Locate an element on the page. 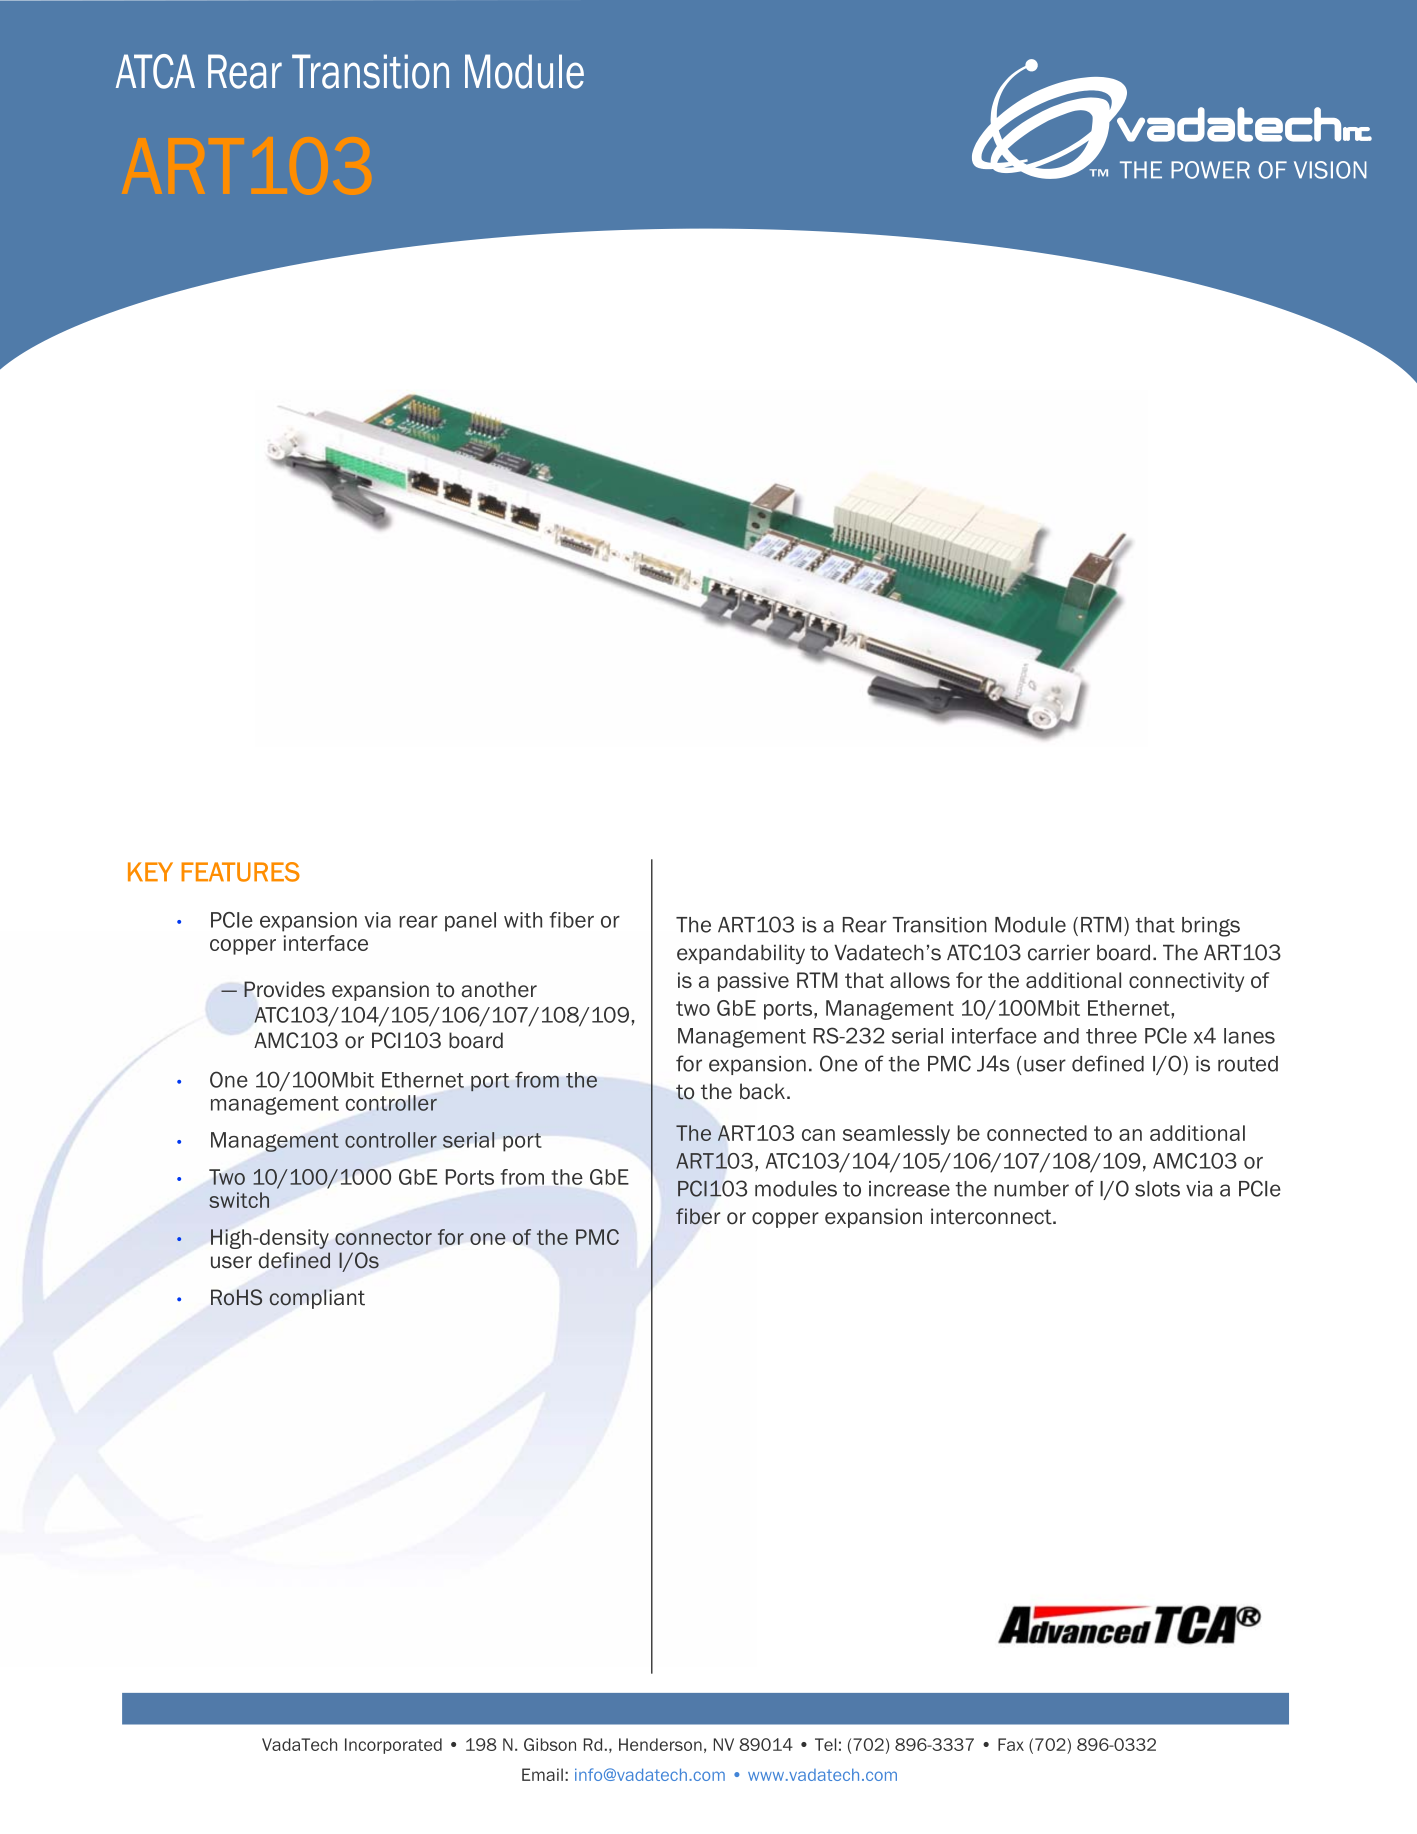 Image resolution: width=1417 pixels, height=1834 pixels. switch is located at coordinates (239, 1200).
